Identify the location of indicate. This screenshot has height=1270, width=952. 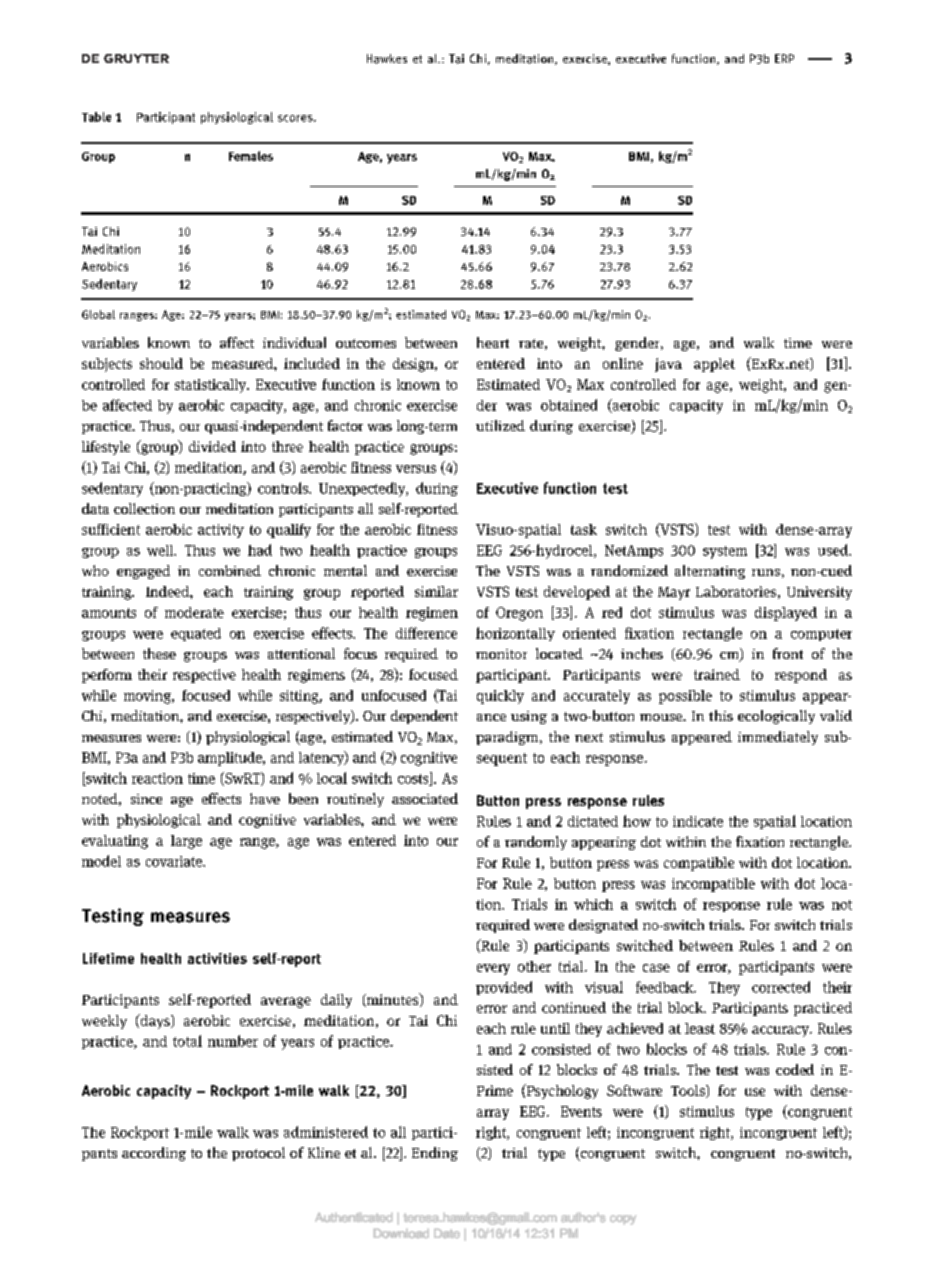
(698, 821).
